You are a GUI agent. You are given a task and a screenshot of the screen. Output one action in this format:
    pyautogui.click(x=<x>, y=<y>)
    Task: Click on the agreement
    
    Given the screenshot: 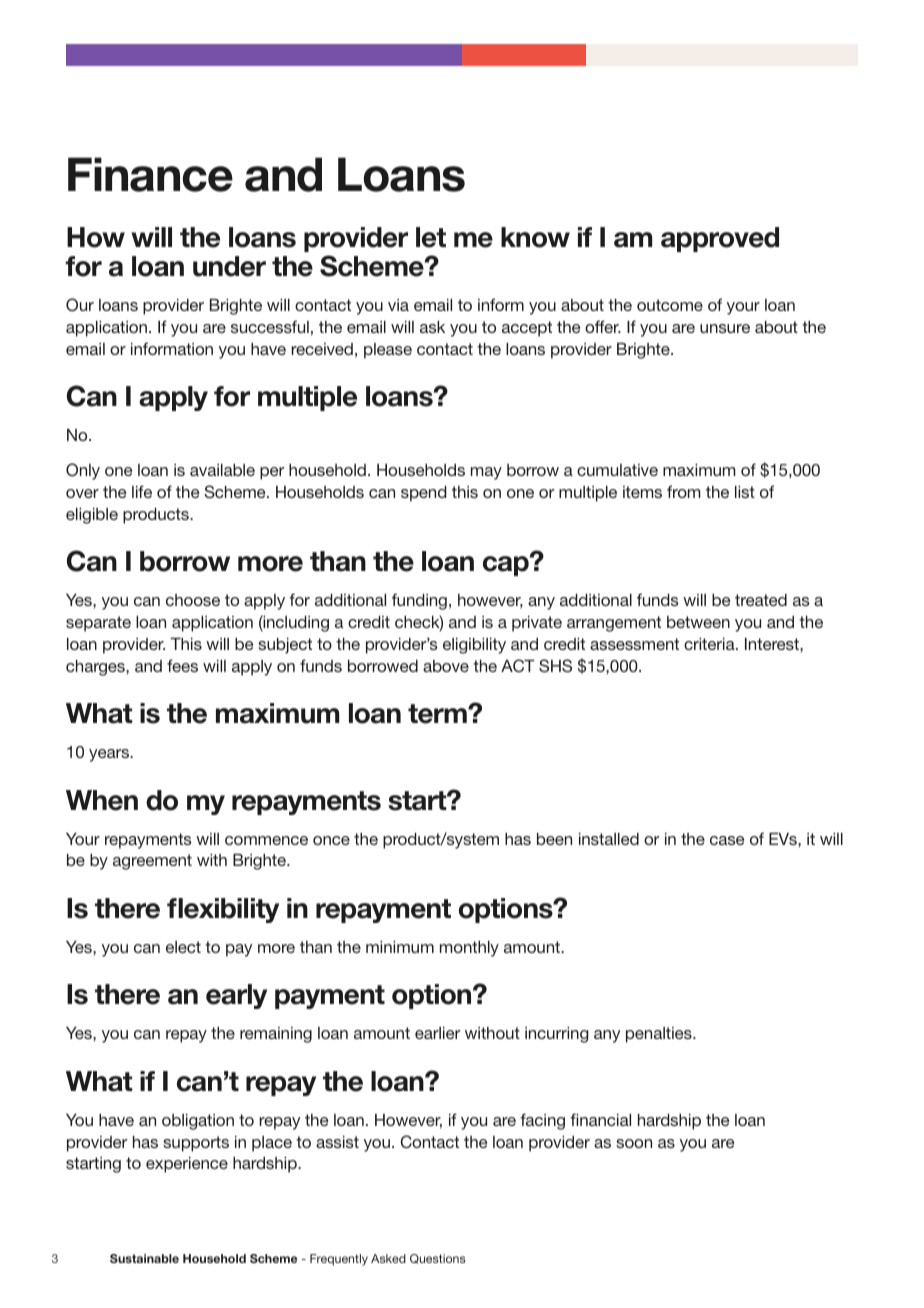 What is the action you would take?
    pyautogui.click(x=152, y=862)
